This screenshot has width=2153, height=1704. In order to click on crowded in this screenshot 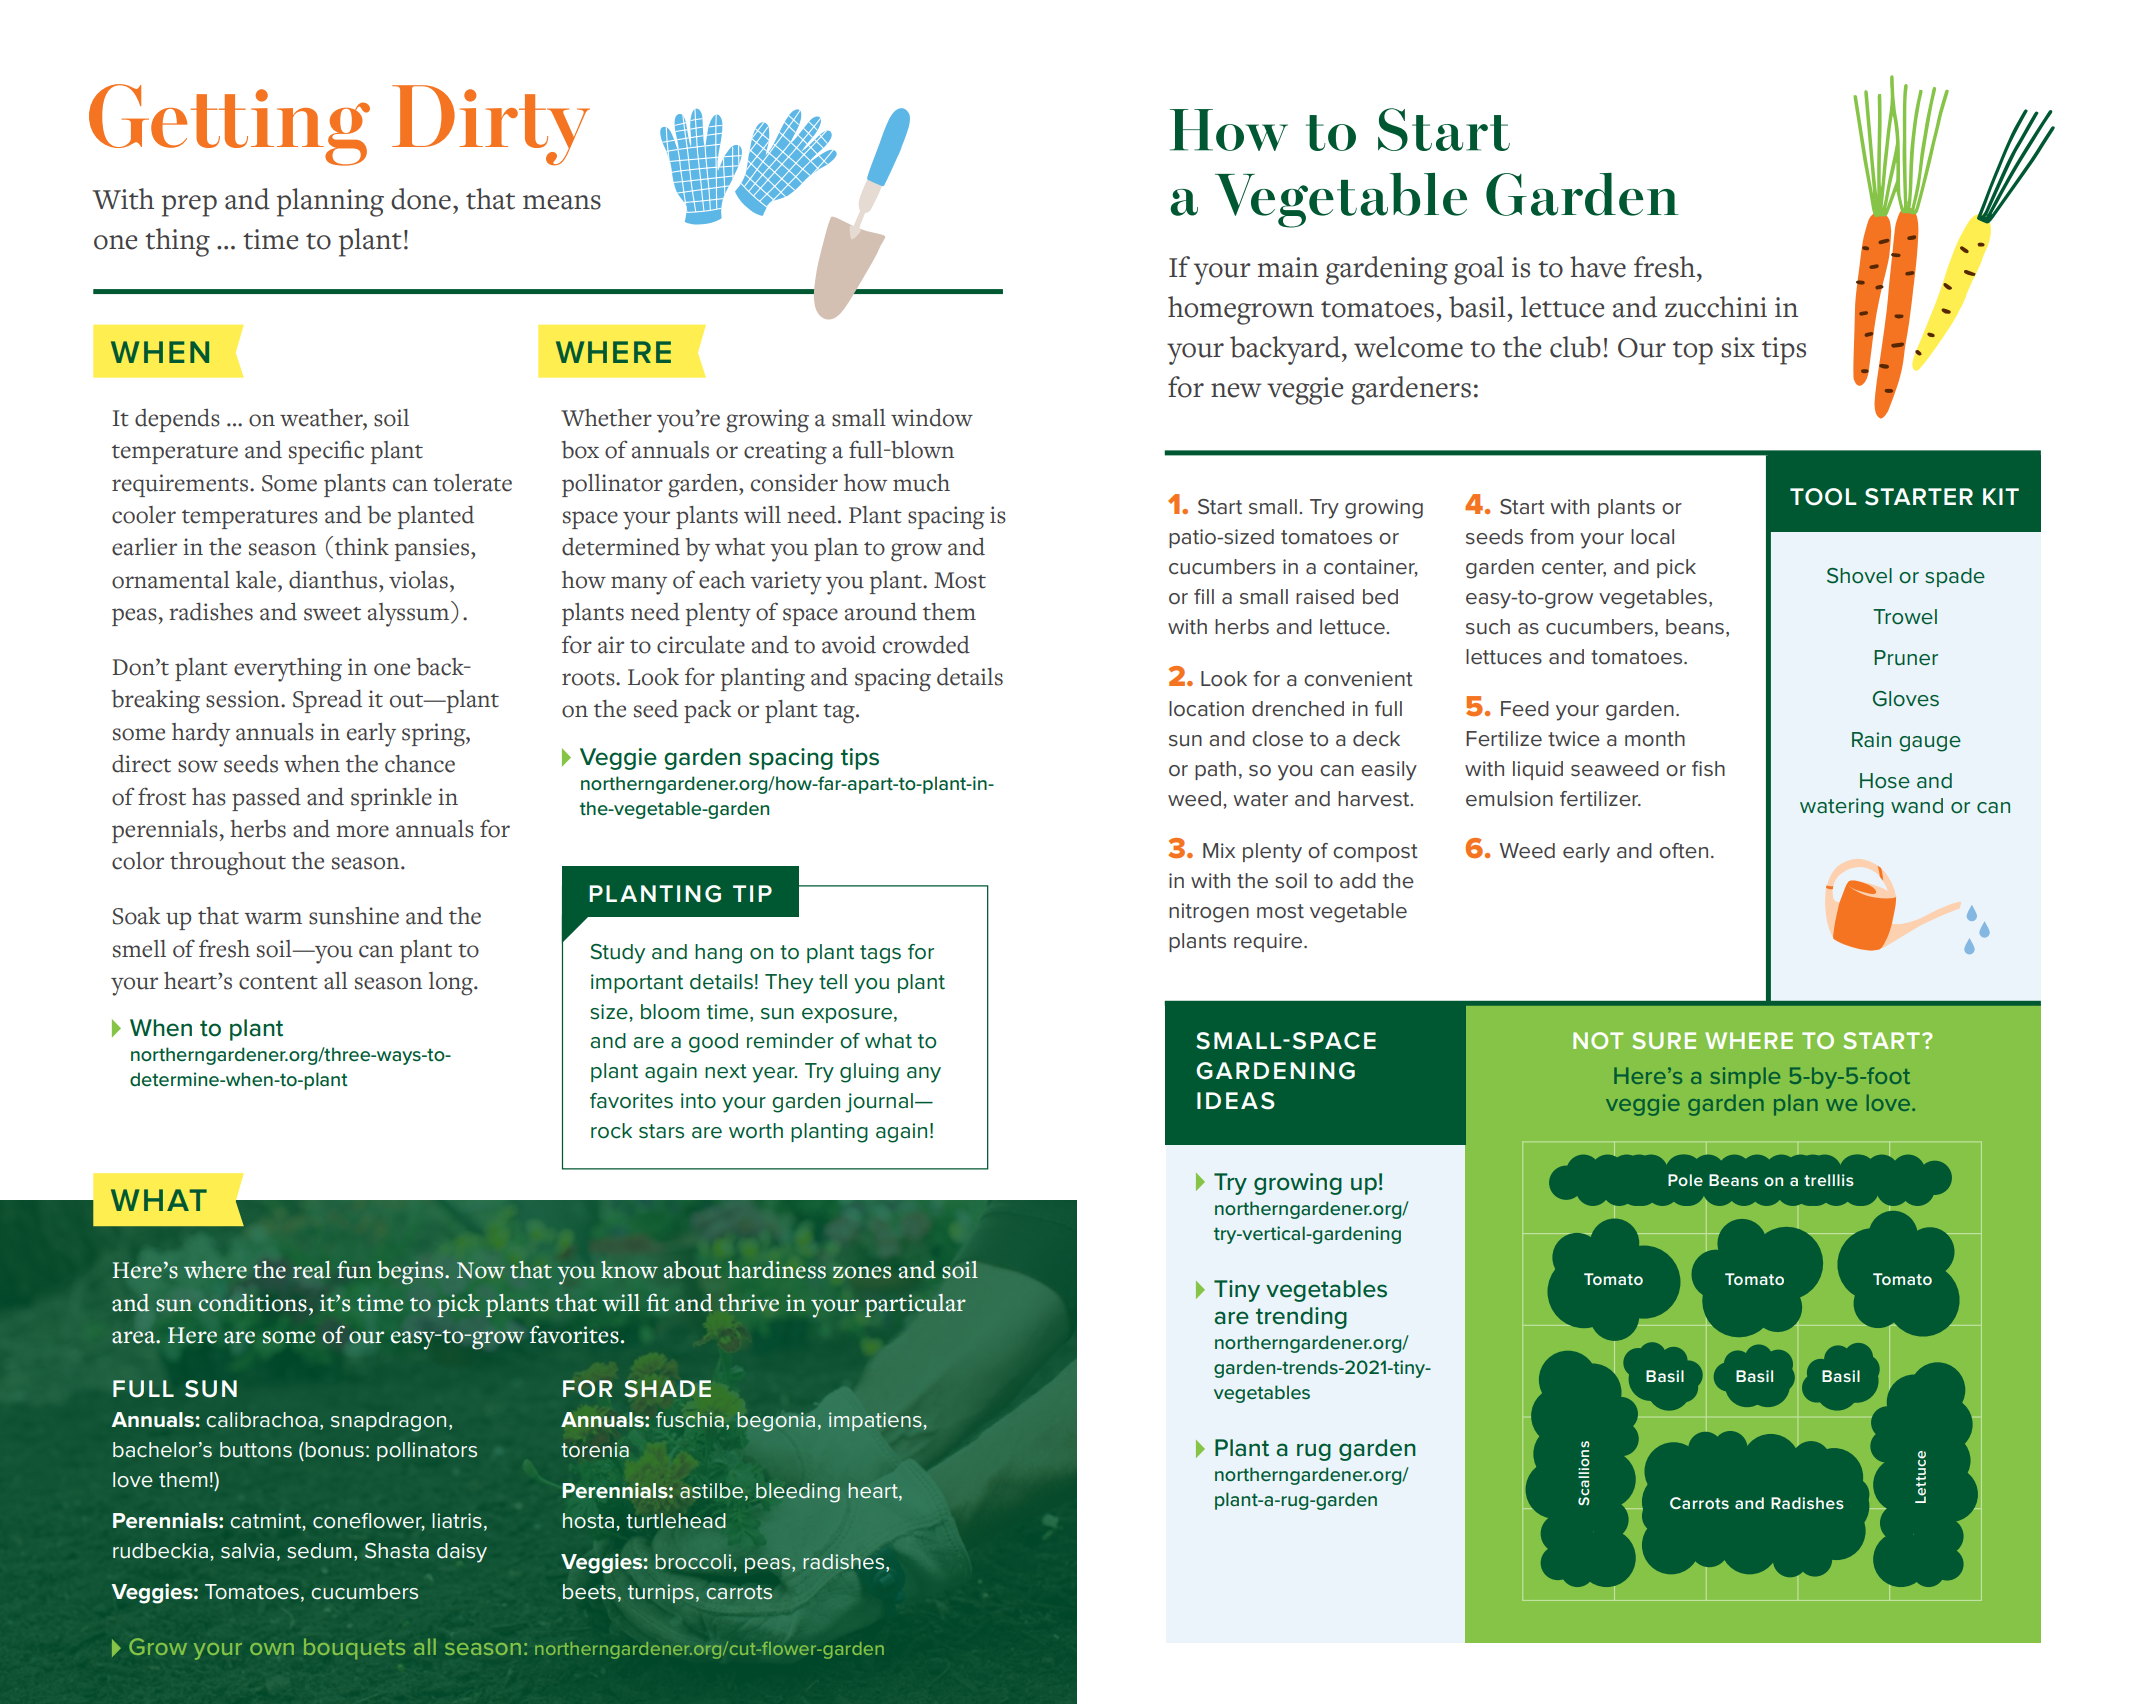, I will do `click(926, 644)`.
